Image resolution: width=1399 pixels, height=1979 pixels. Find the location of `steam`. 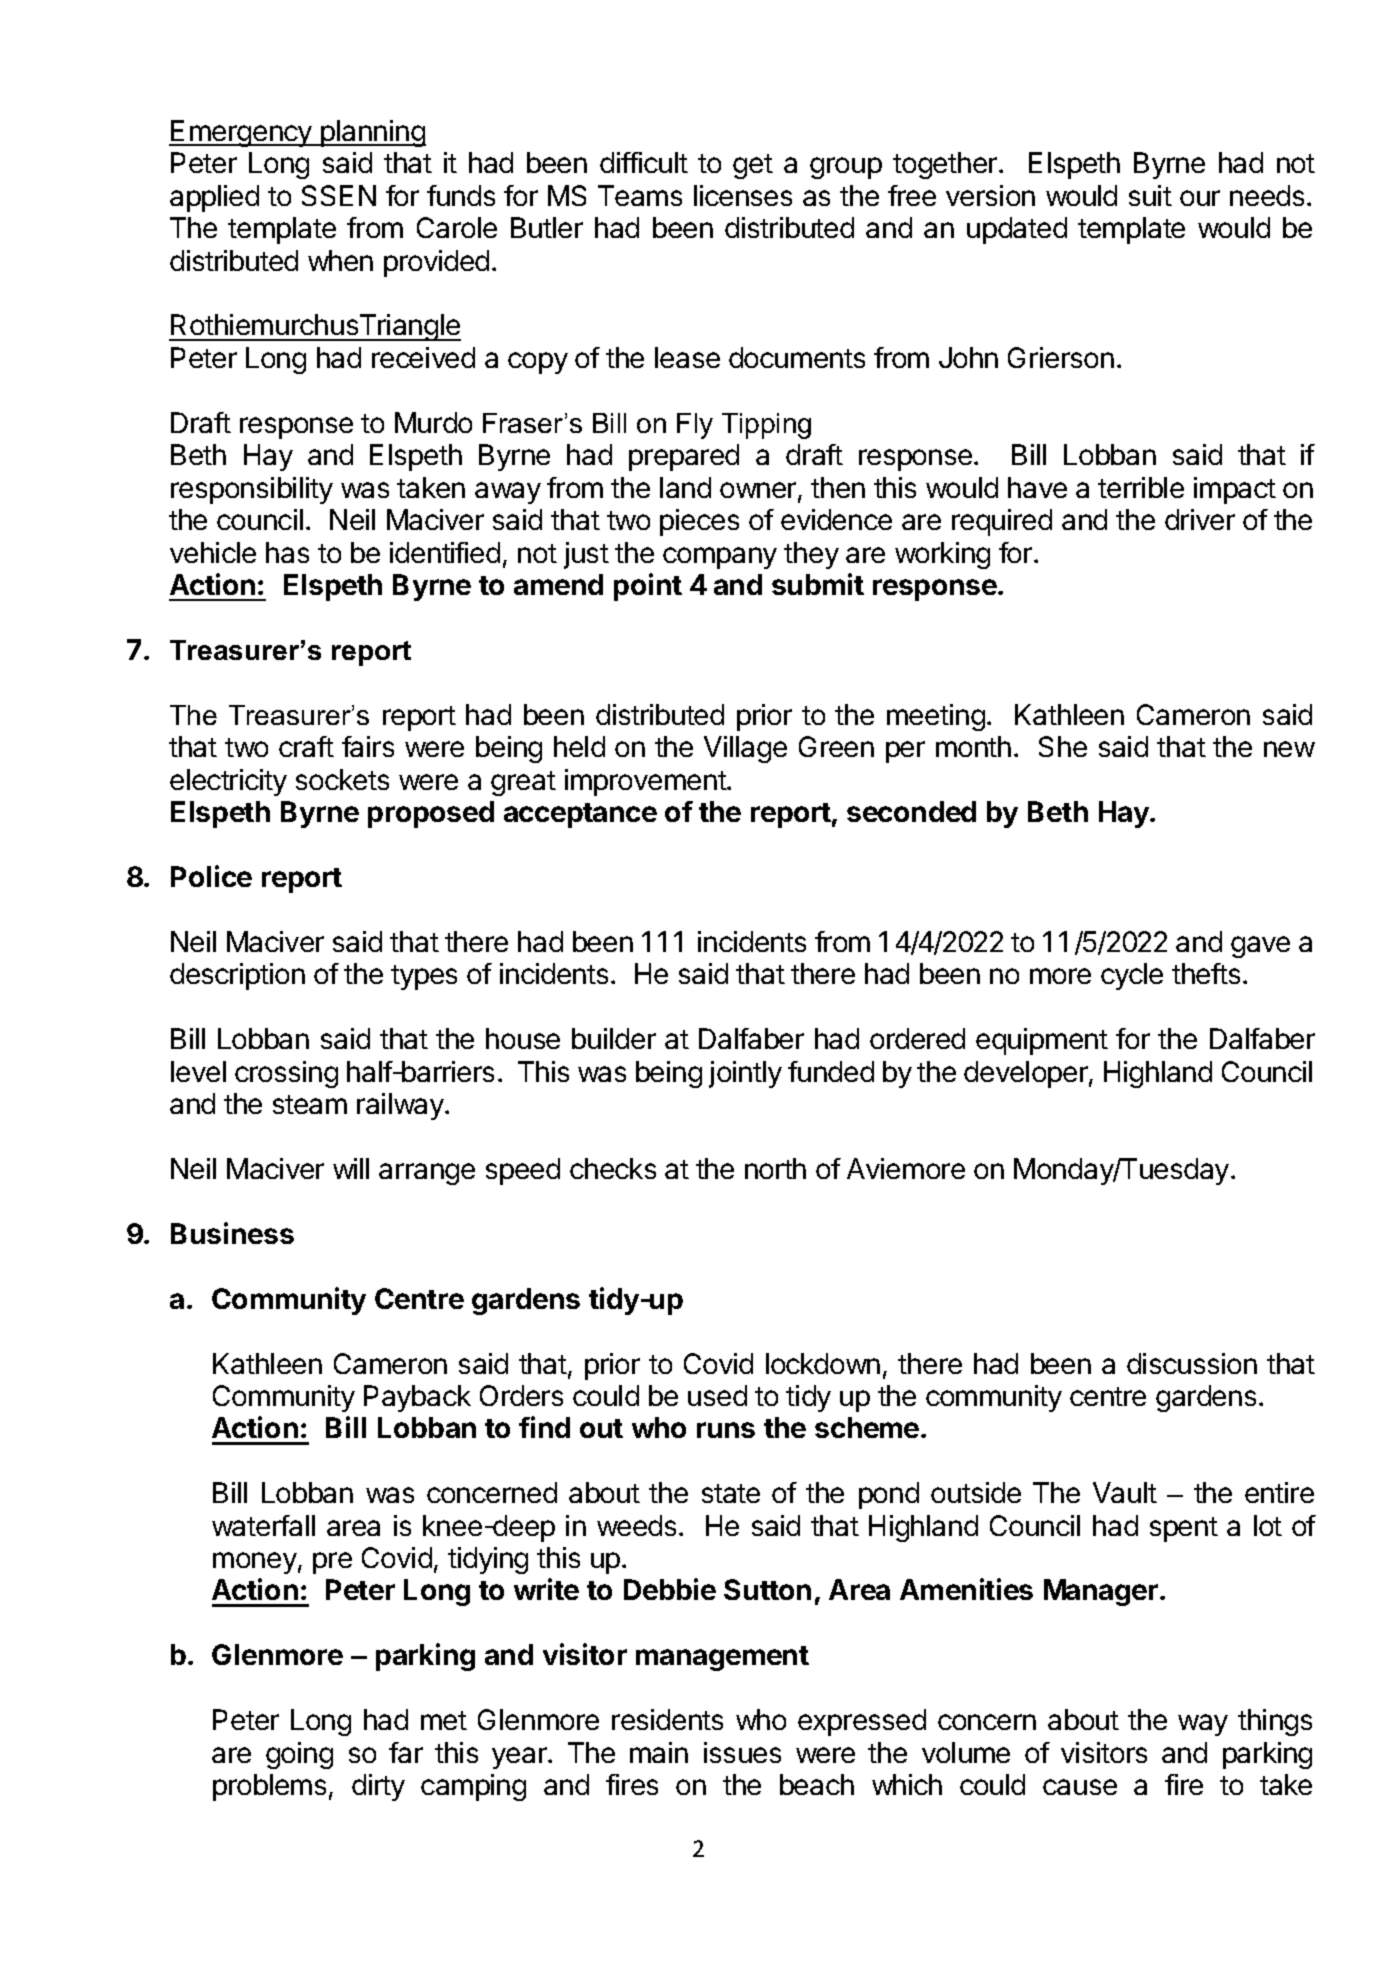

steam is located at coordinates (310, 1104).
